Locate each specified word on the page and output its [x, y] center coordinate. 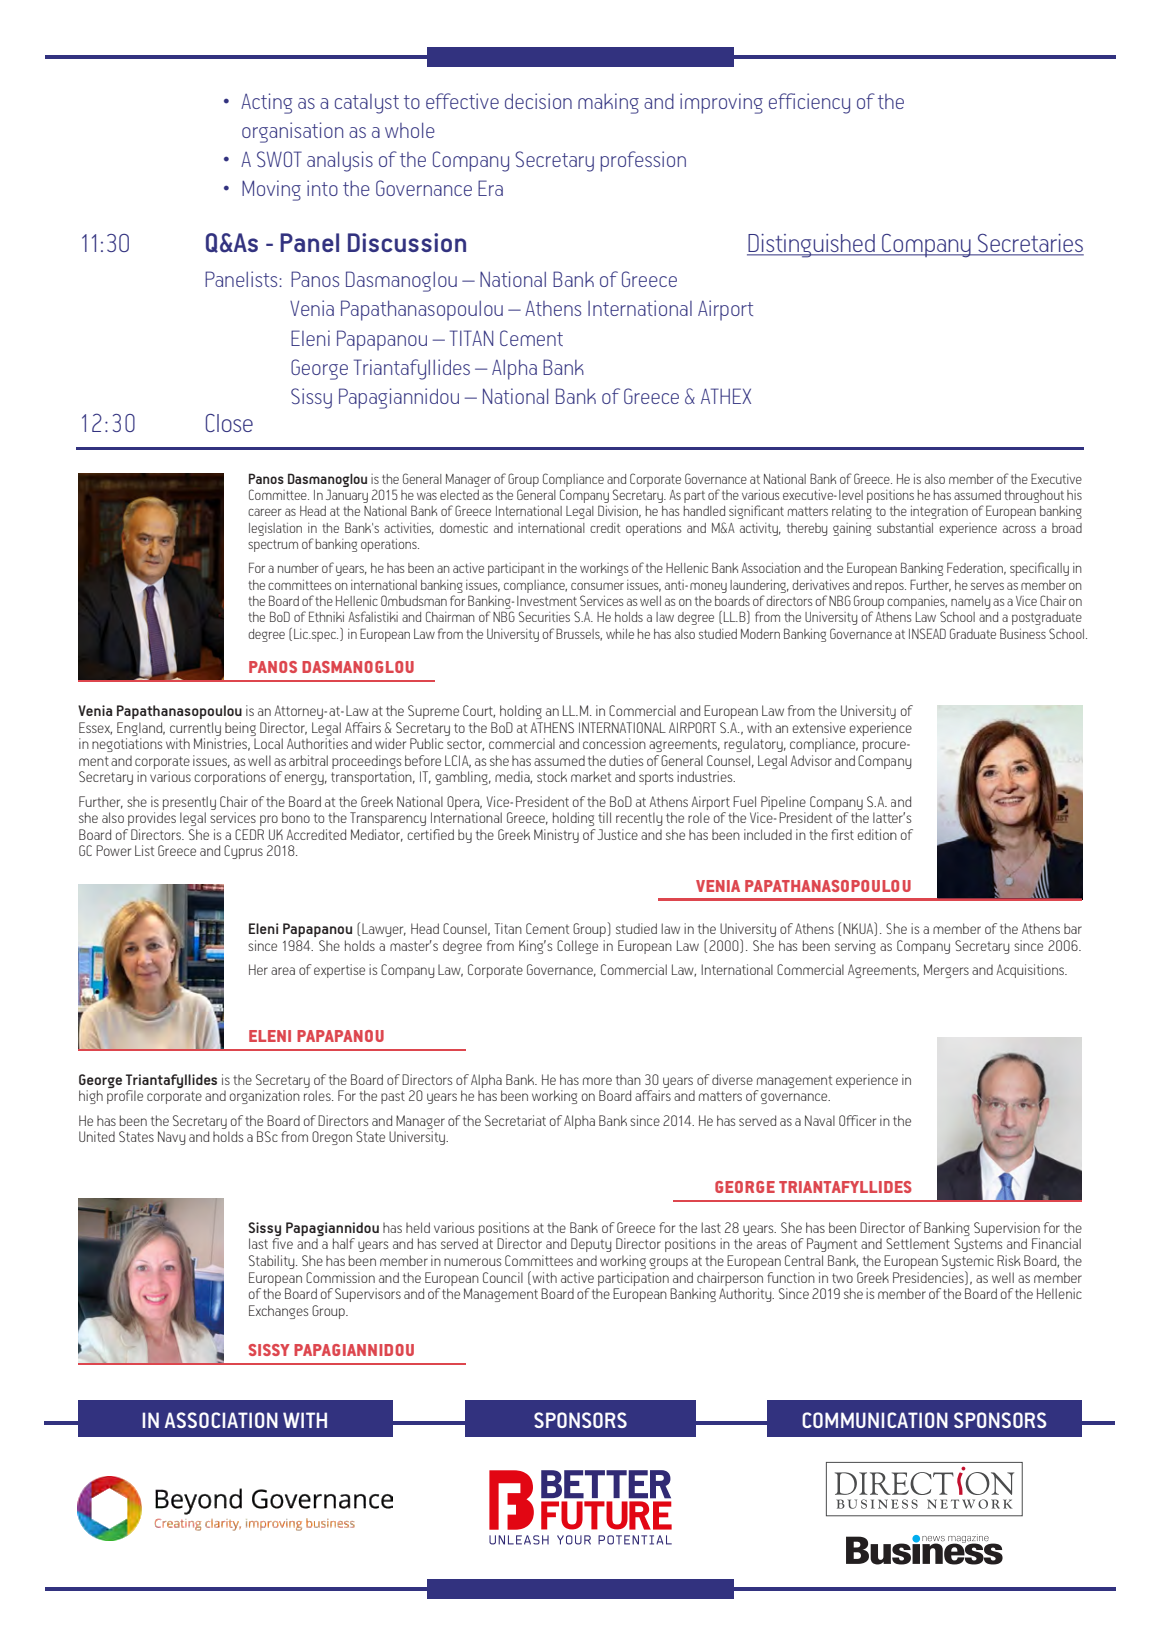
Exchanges [278, 1312]
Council [503, 1277]
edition [877, 834]
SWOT [279, 159]
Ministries [222, 744]
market [591, 776]
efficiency [809, 103]
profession [643, 161]
